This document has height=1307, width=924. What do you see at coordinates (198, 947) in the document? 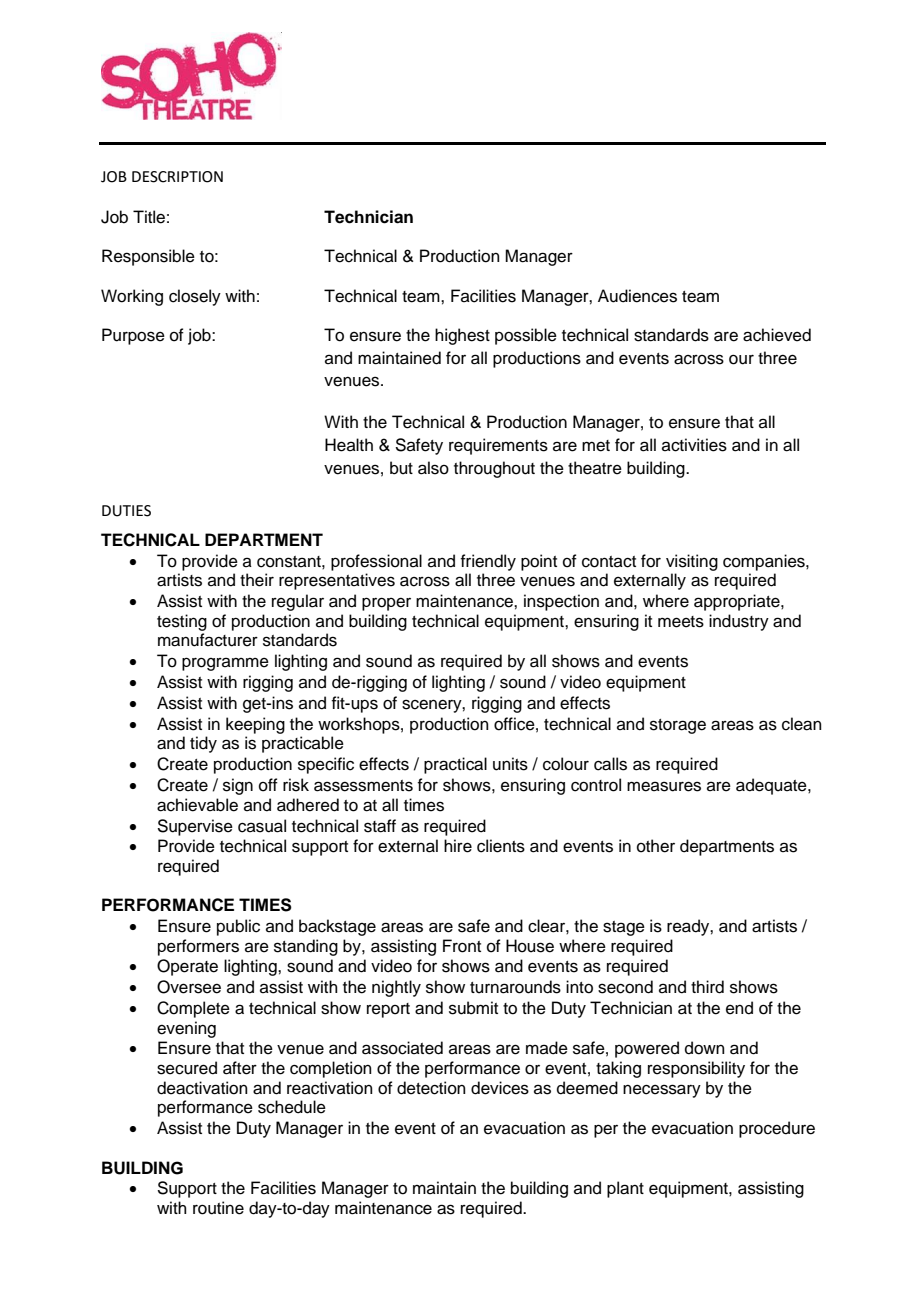
I see `performers` at bounding box center [198, 947].
